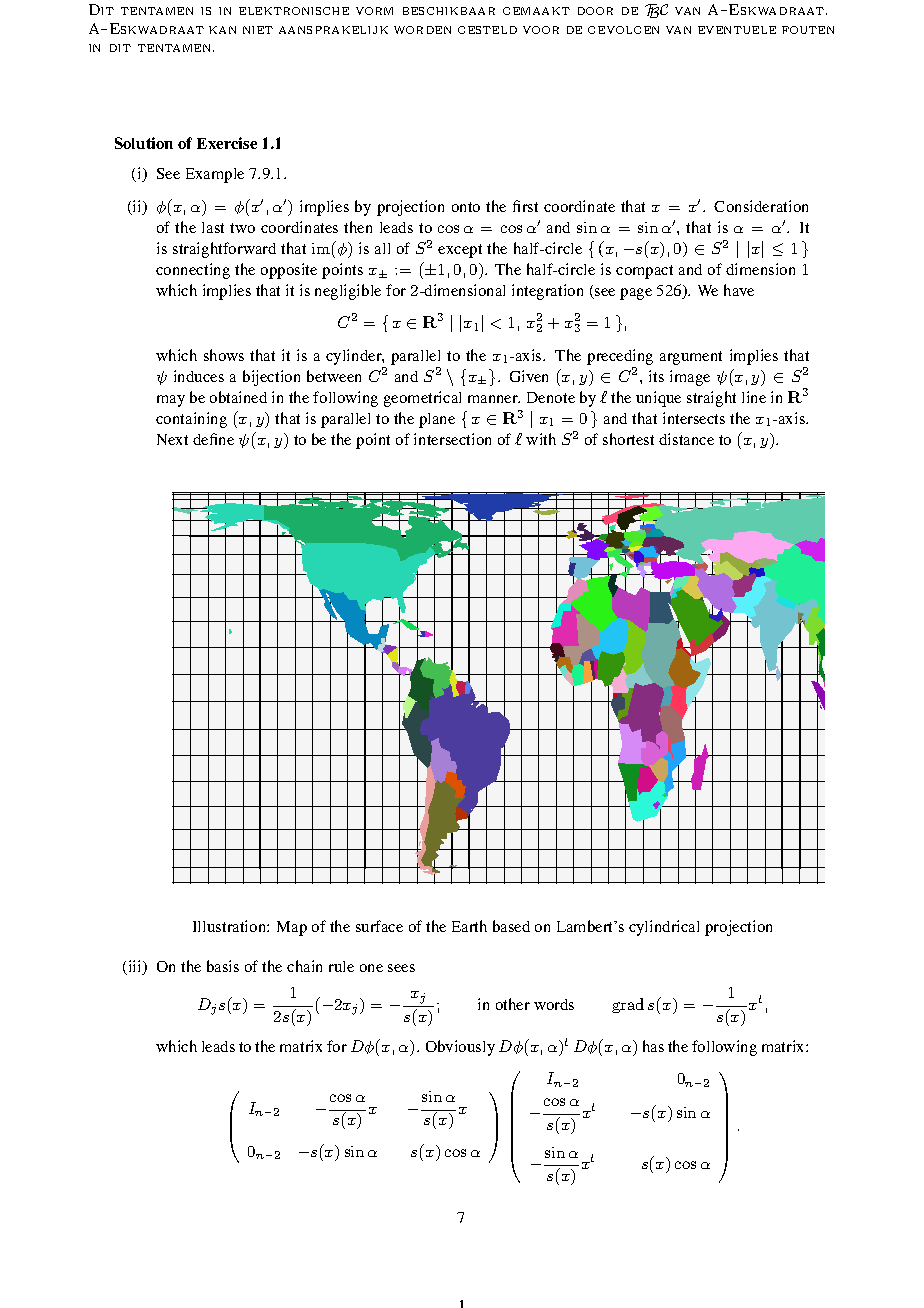 The width and height of the screenshot is (924, 1308). Describe the element at coordinates (193, 271) in the screenshot. I see `connecting` at that location.
